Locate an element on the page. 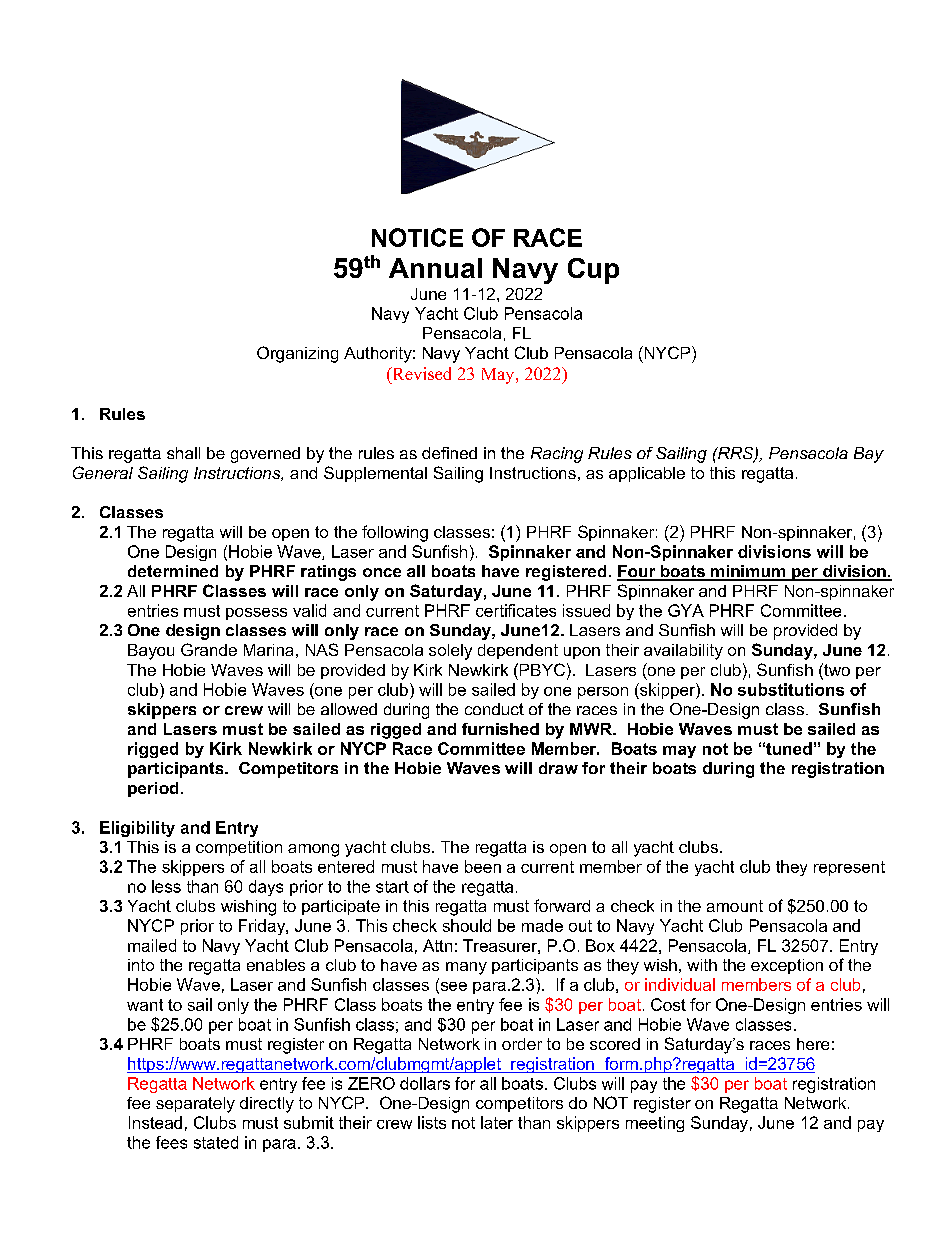 Image resolution: width=952 pixels, height=1233 pixels. conduct is located at coordinates (494, 709).
